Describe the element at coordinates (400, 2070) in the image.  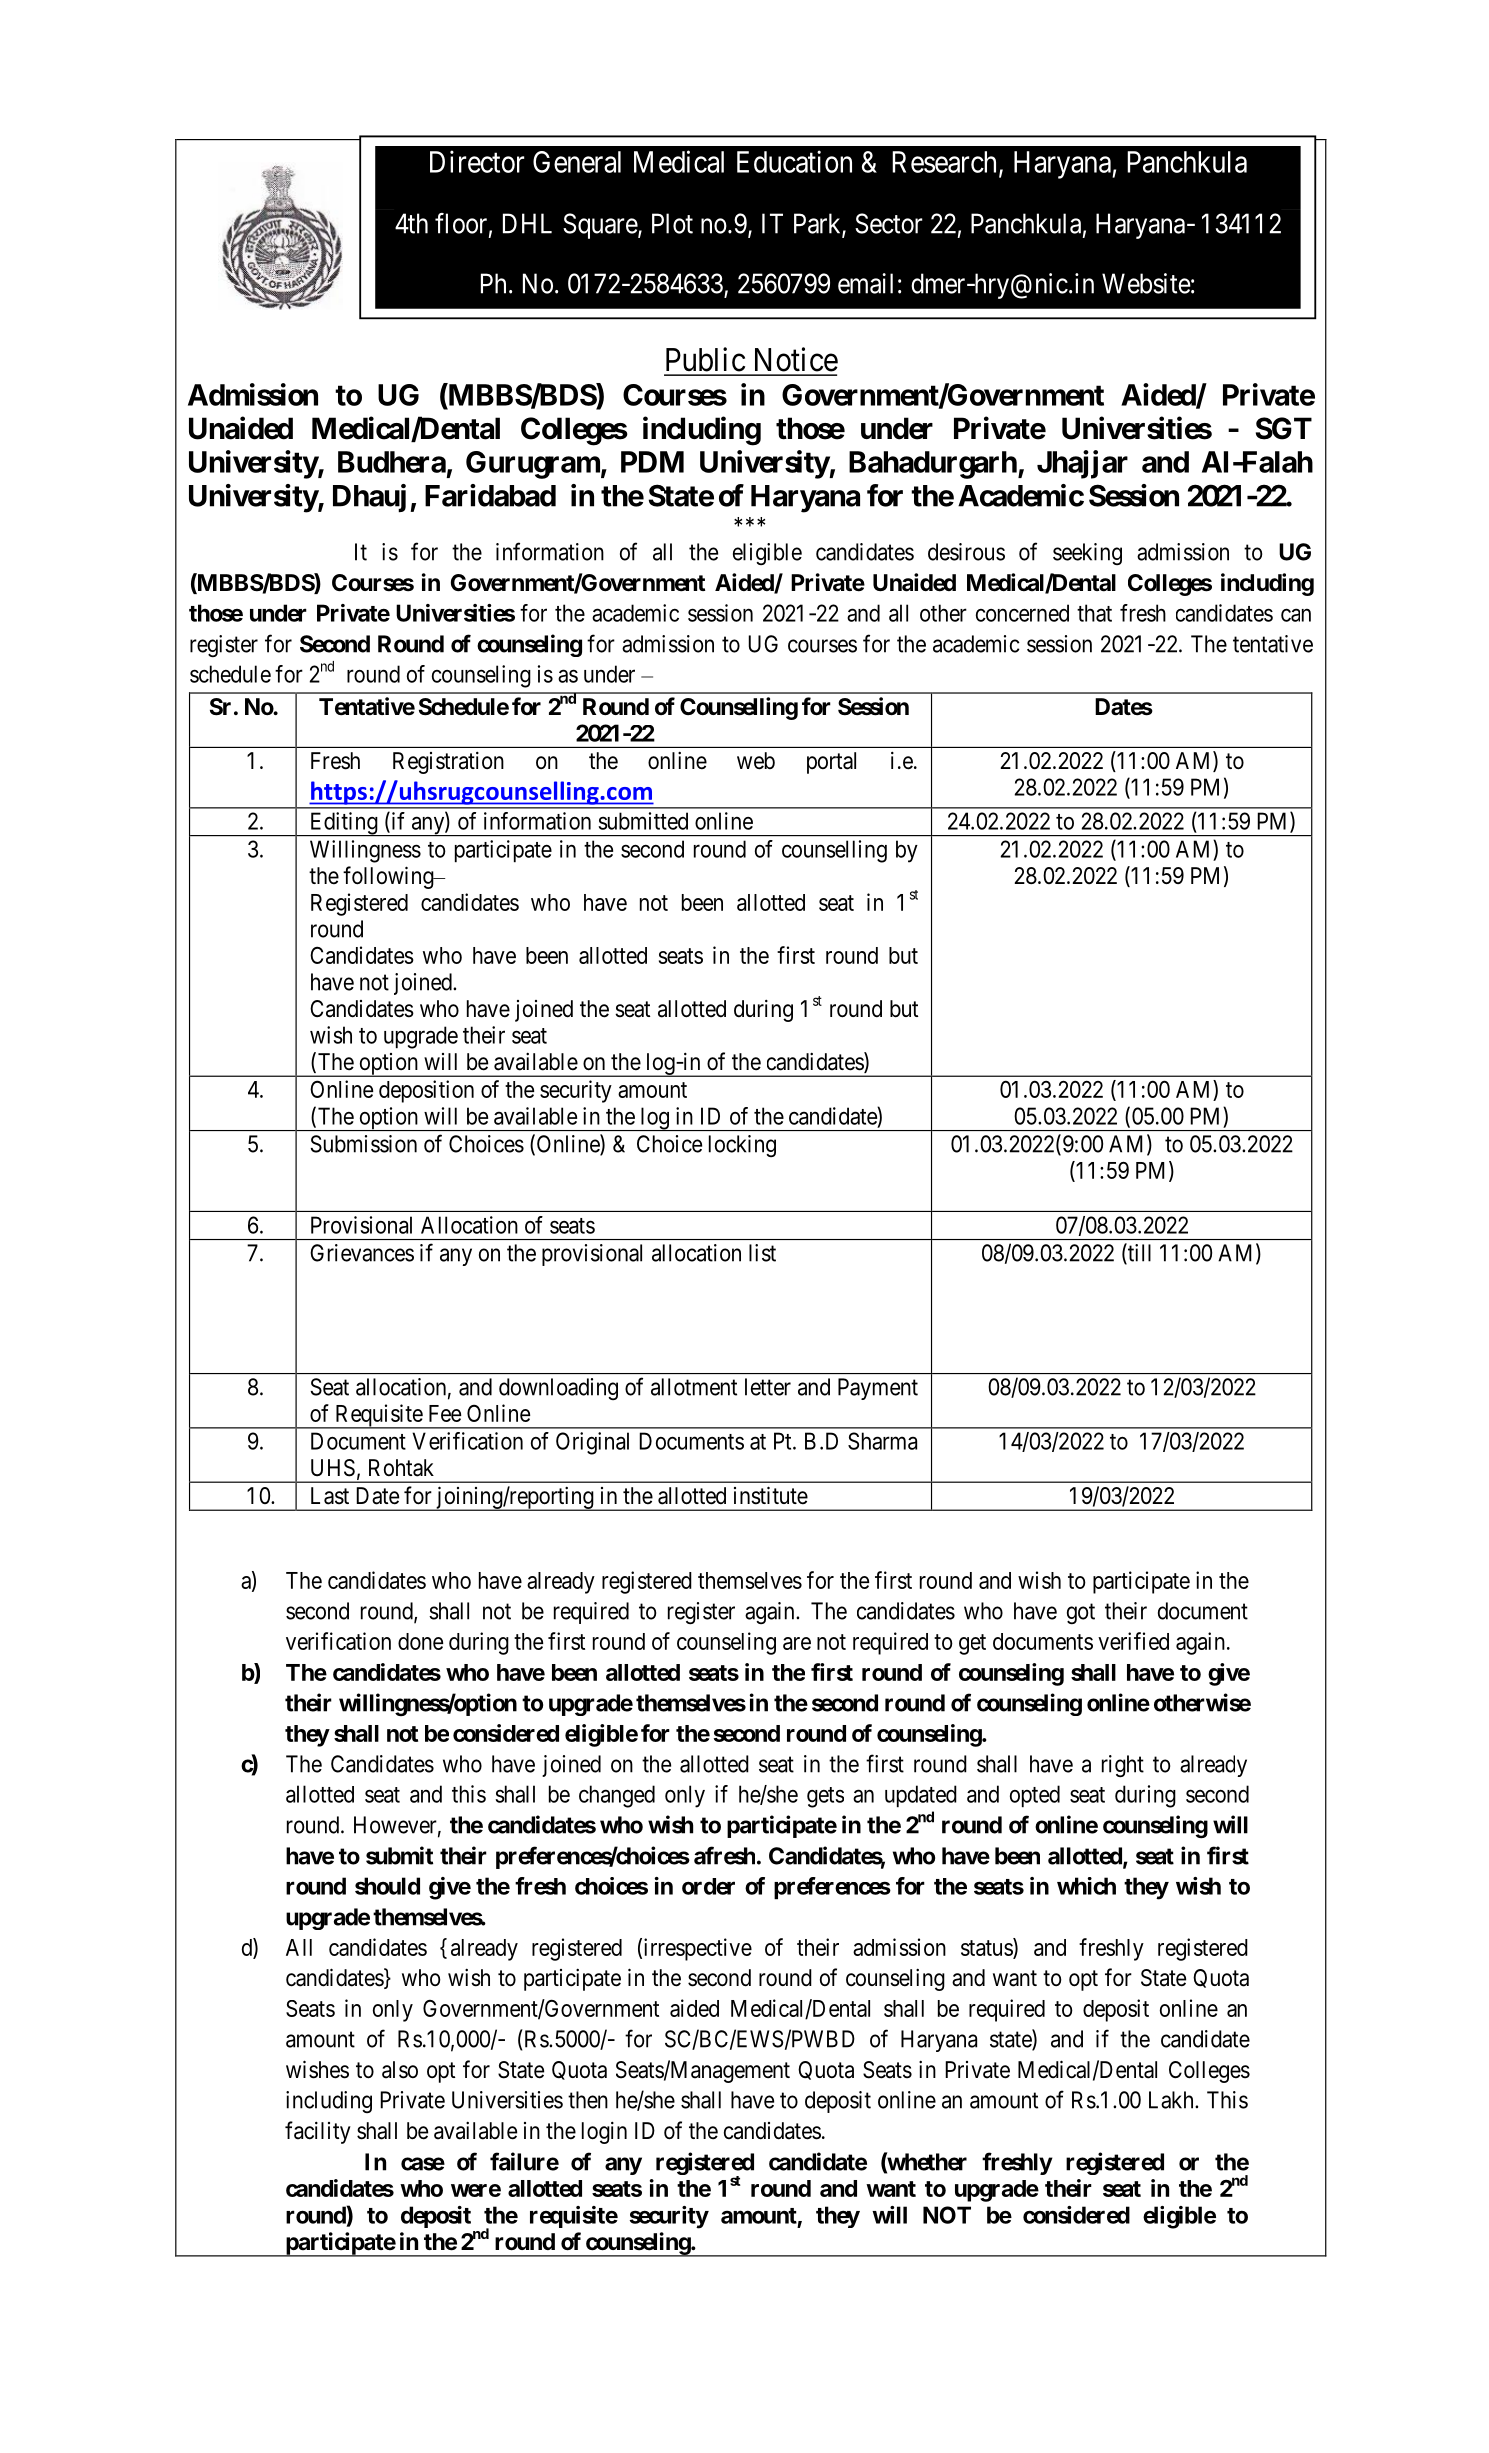
I see `also` at that location.
